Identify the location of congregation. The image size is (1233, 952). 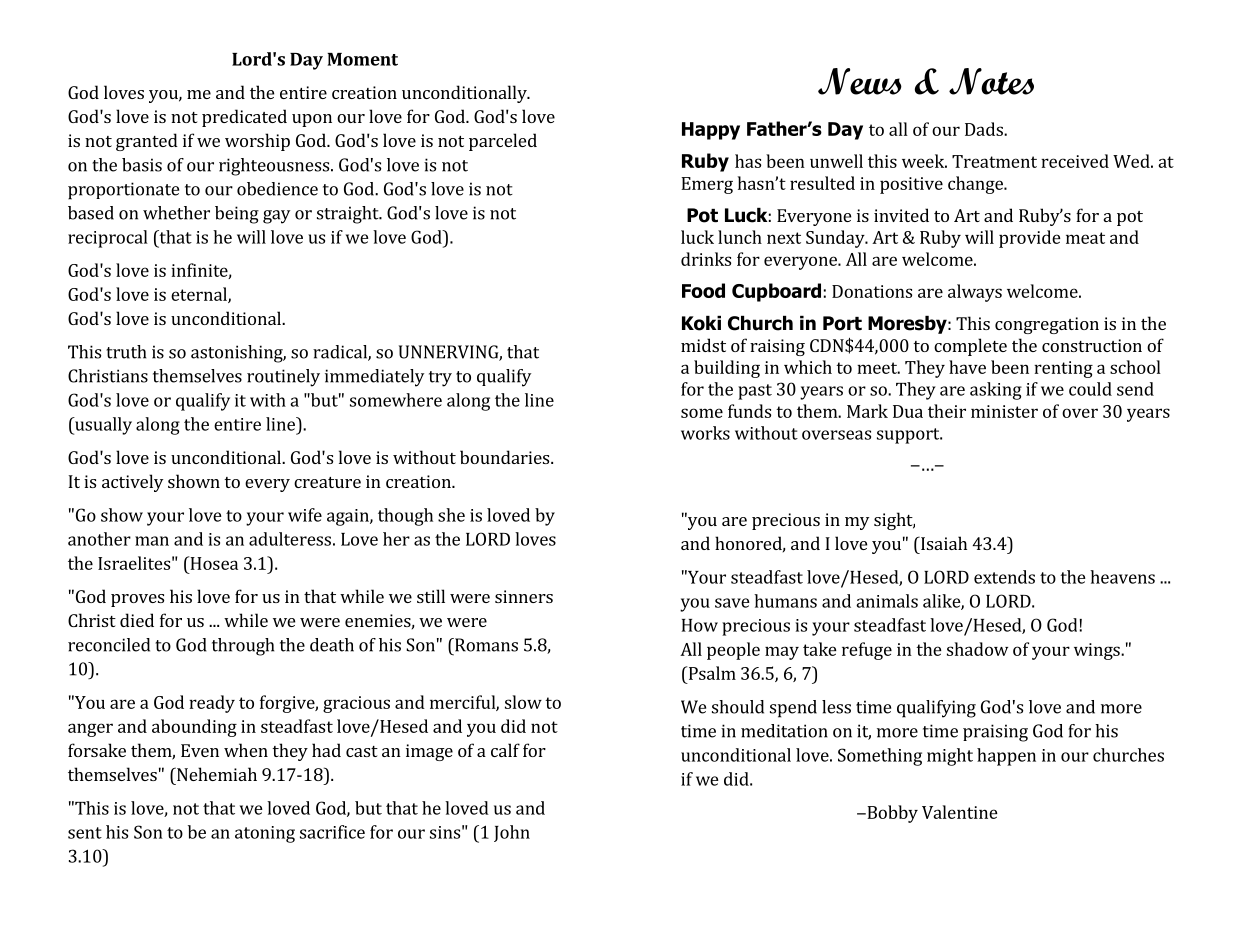
(1047, 325).
